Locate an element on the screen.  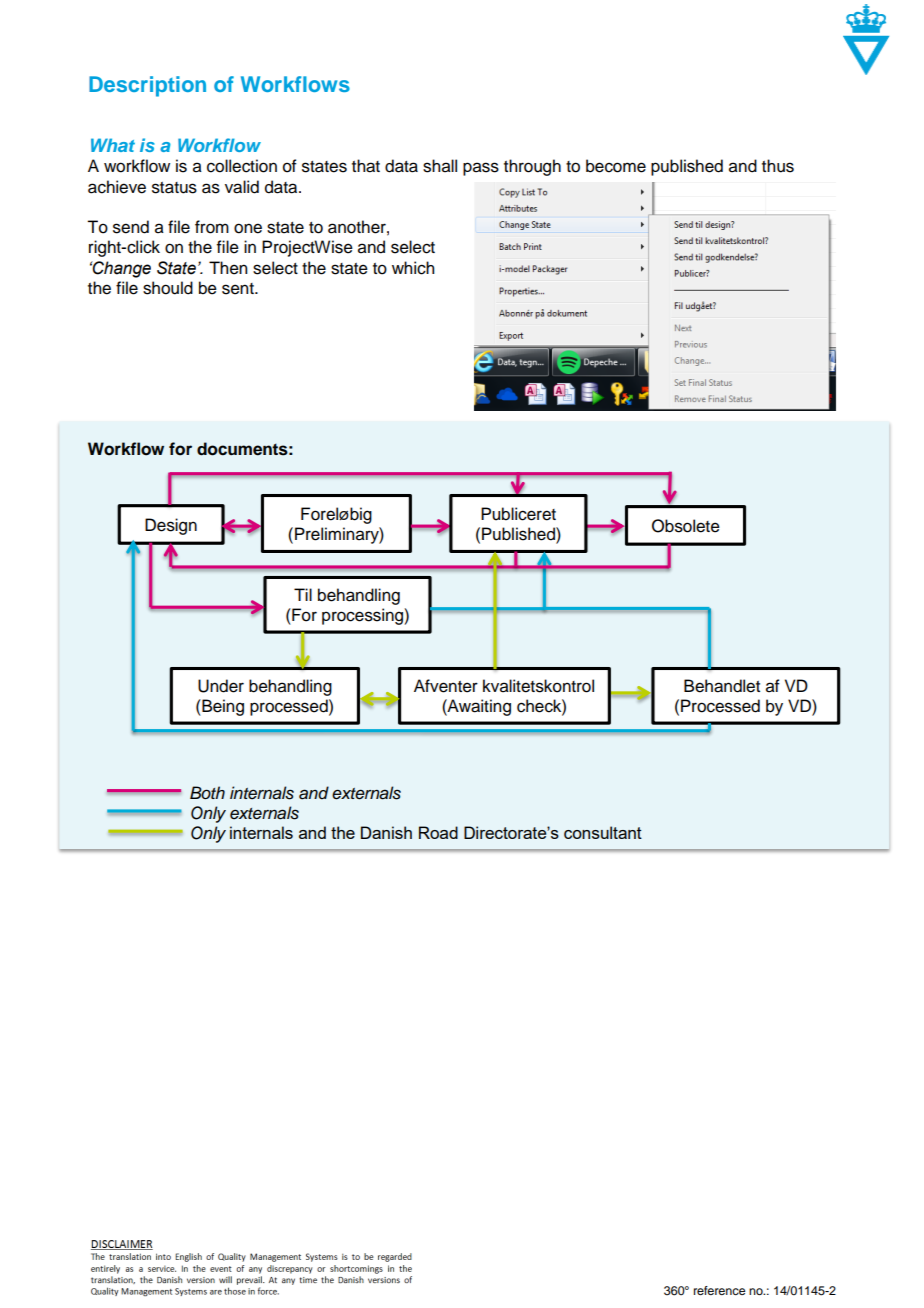
shall is located at coordinates (440, 166).
